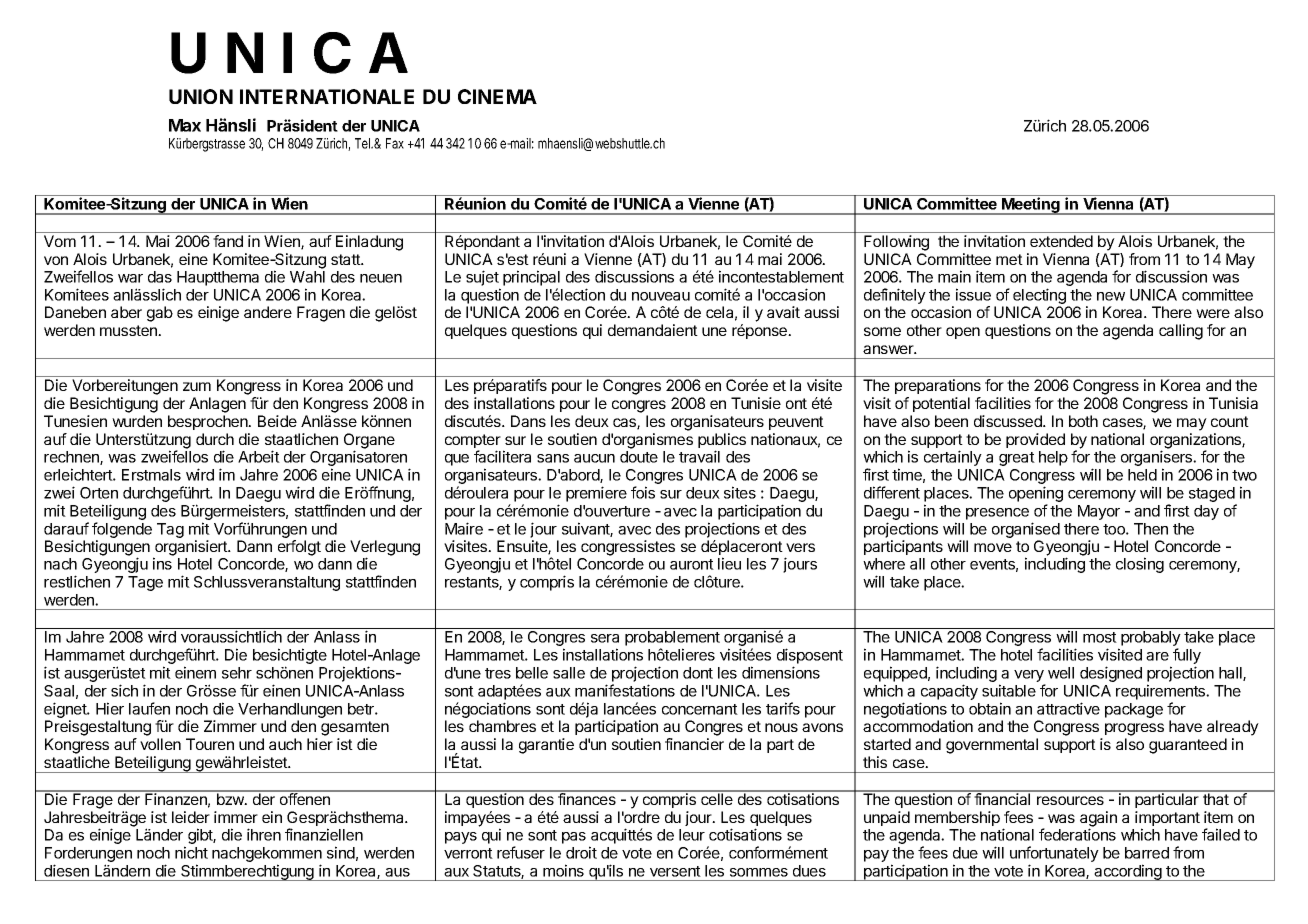  Describe the element at coordinates (473, 442) in the screenshot. I see `compter` at that location.
